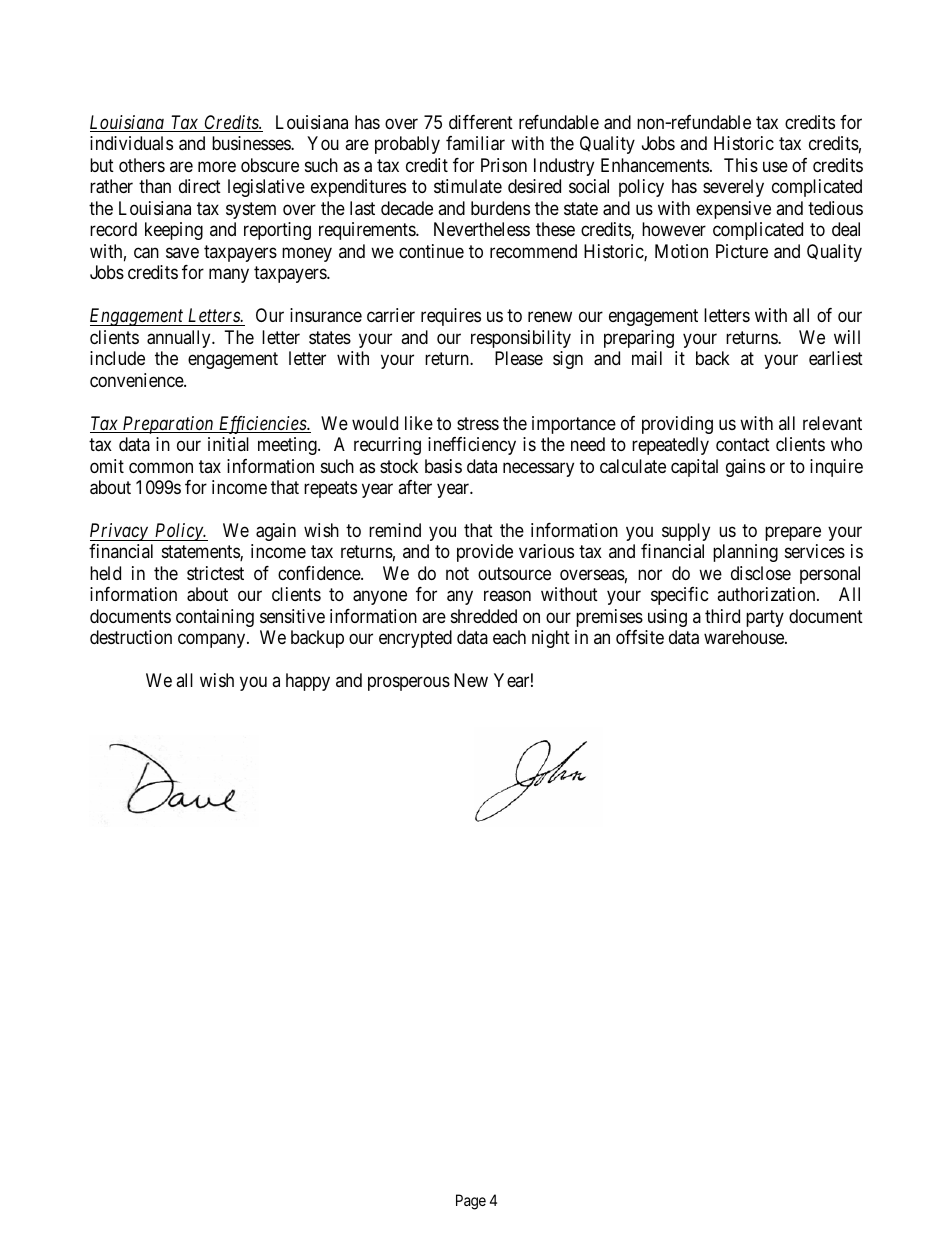  What do you see at coordinates (475, 143) in the image?
I see `familiar` at bounding box center [475, 143].
